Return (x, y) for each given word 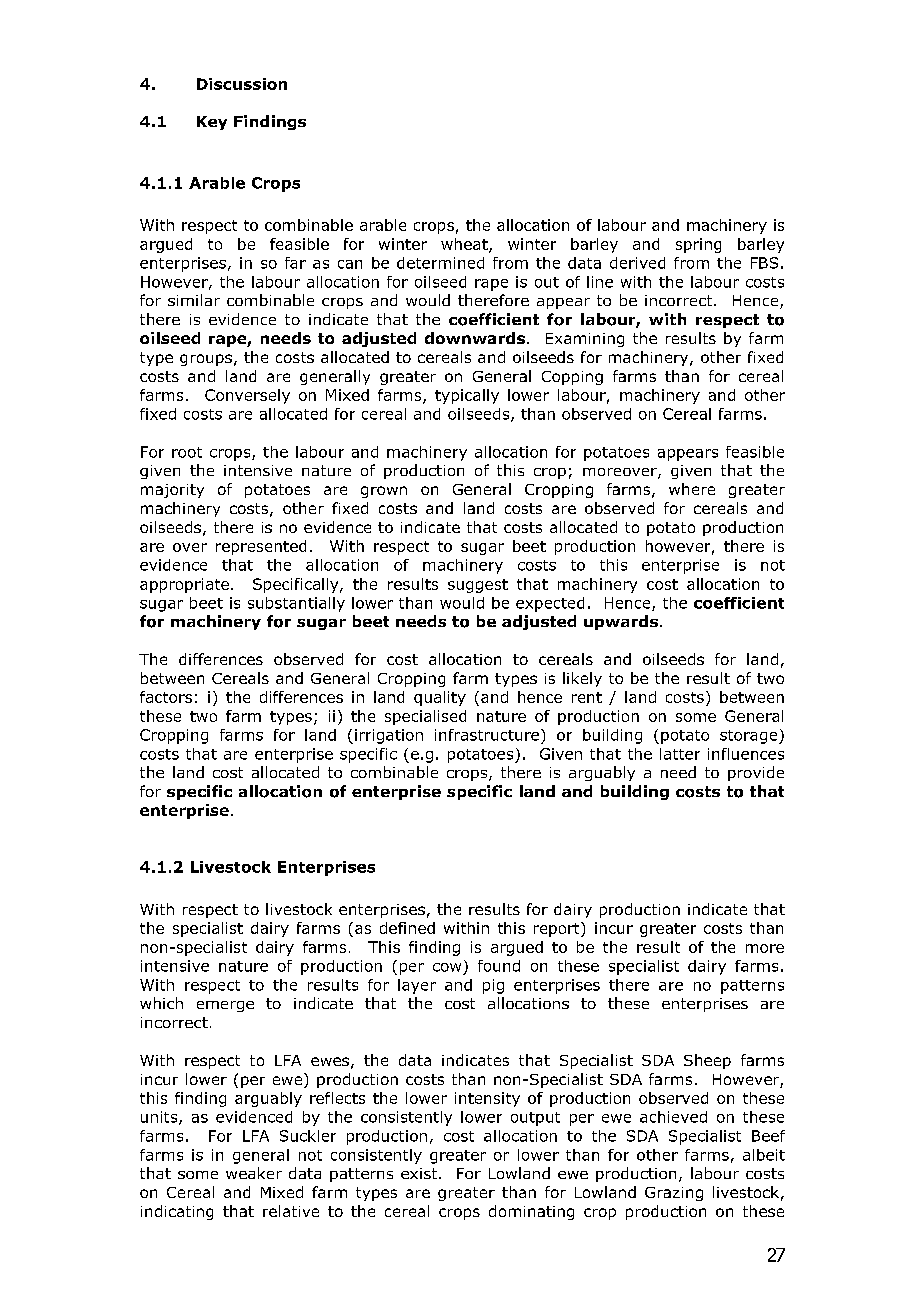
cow (447, 967)
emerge (225, 1006)
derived (637, 263)
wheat (465, 245)
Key (212, 123)
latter (680, 754)
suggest (478, 586)
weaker (254, 1173)
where (692, 489)
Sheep (707, 1061)
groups (206, 360)
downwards (475, 338)
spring (698, 245)
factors (166, 697)
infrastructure (487, 735)
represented (261, 547)
